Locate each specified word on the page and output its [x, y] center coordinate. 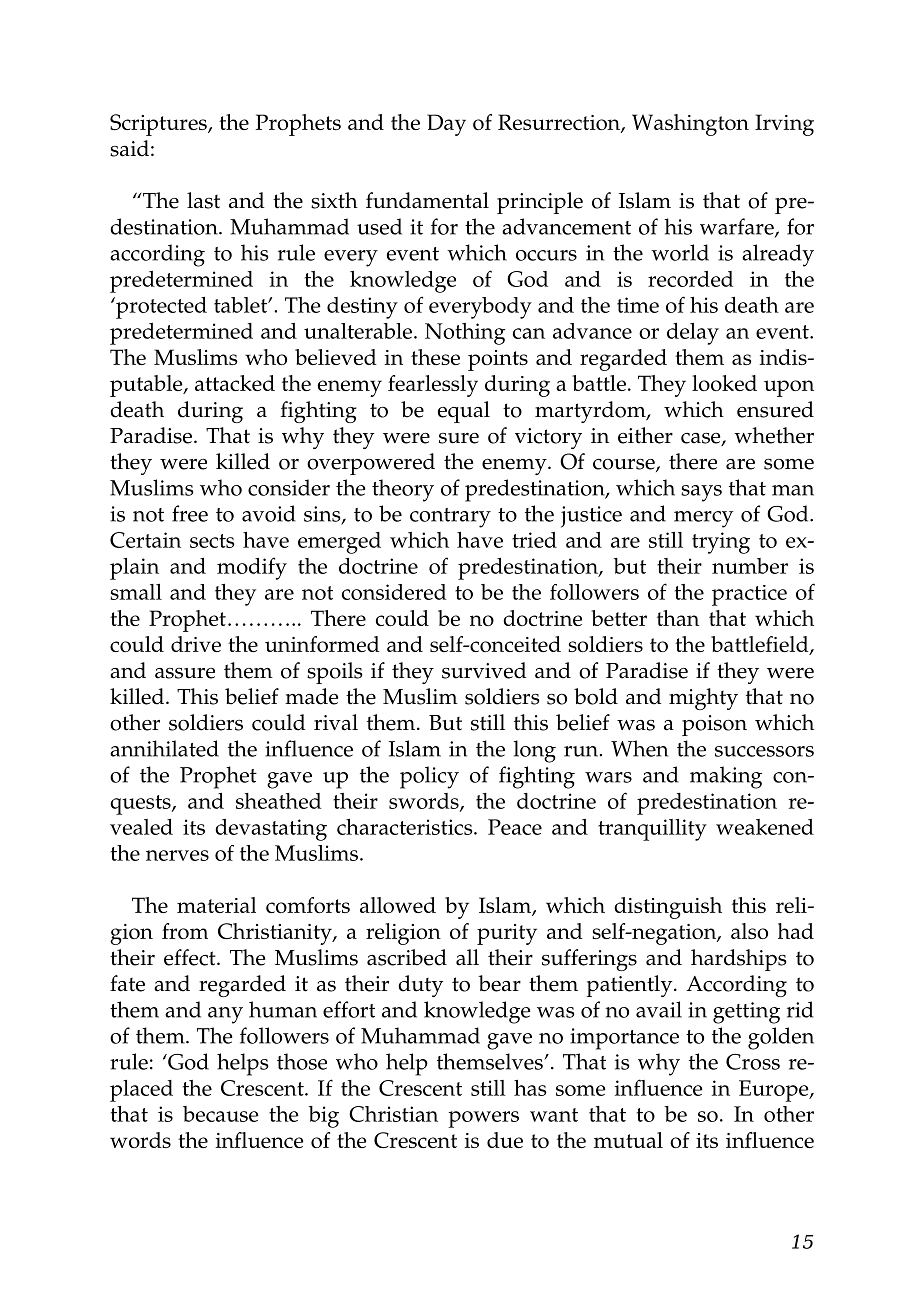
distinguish [668, 908]
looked [724, 383]
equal [464, 412]
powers [483, 1119]
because [221, 1114]
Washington [690, 125]
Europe [775, 1091]
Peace [515, 827]
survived [484, 670]
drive [196, 644]
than [678, 618]
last [203, 200]
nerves [177, 855]
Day [446, 125]
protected [160, 308]
